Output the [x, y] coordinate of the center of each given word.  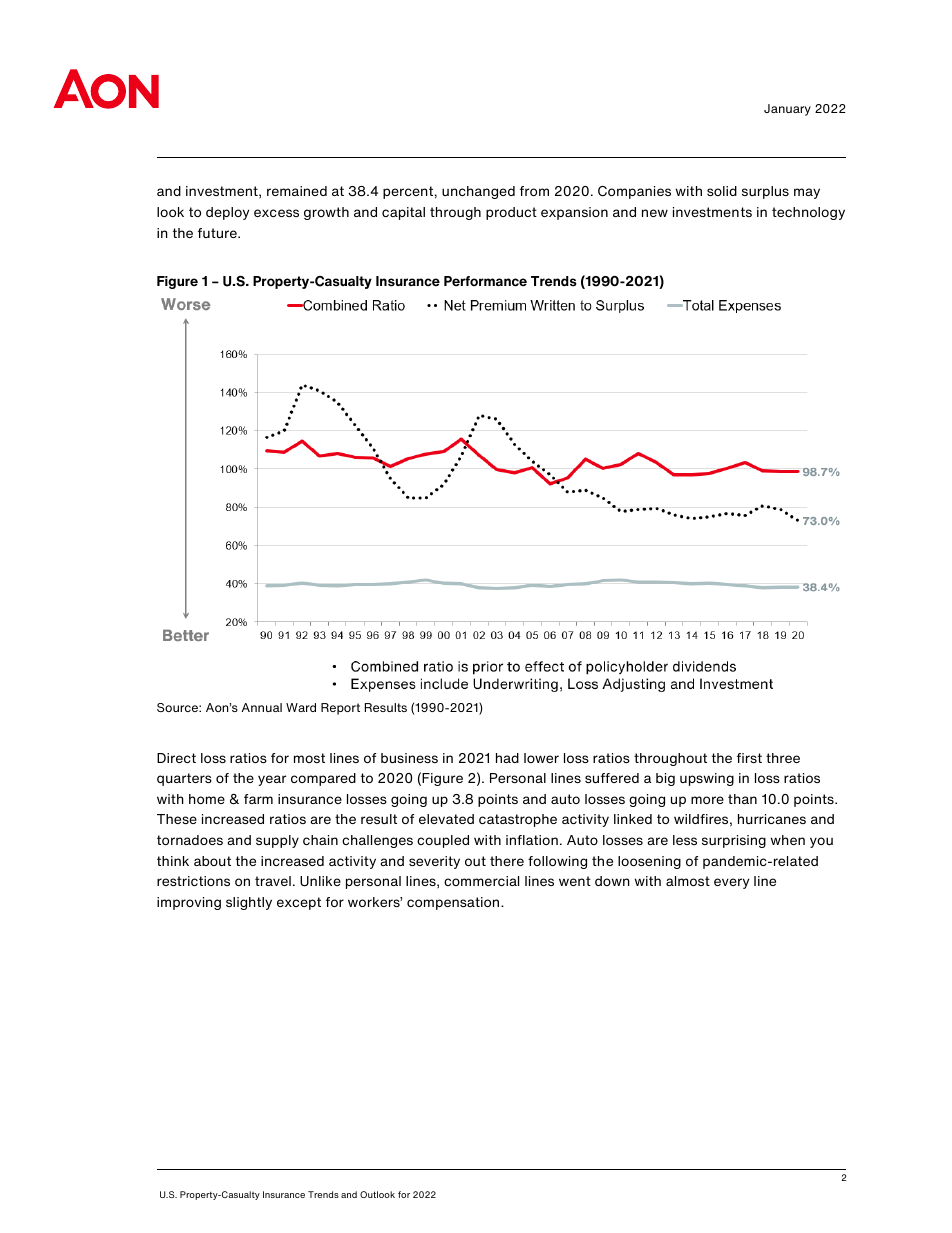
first [749, 758]
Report [340, 709]
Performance [485, 281]
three [783, 758]
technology [808, 213]
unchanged [478, 192]
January [787, 110]
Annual [262, 707]
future [218, 233]
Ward [301, 707]
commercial [481, 881]
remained [297, 191]
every [731, 883]
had [507, 758]
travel [273, 881]
